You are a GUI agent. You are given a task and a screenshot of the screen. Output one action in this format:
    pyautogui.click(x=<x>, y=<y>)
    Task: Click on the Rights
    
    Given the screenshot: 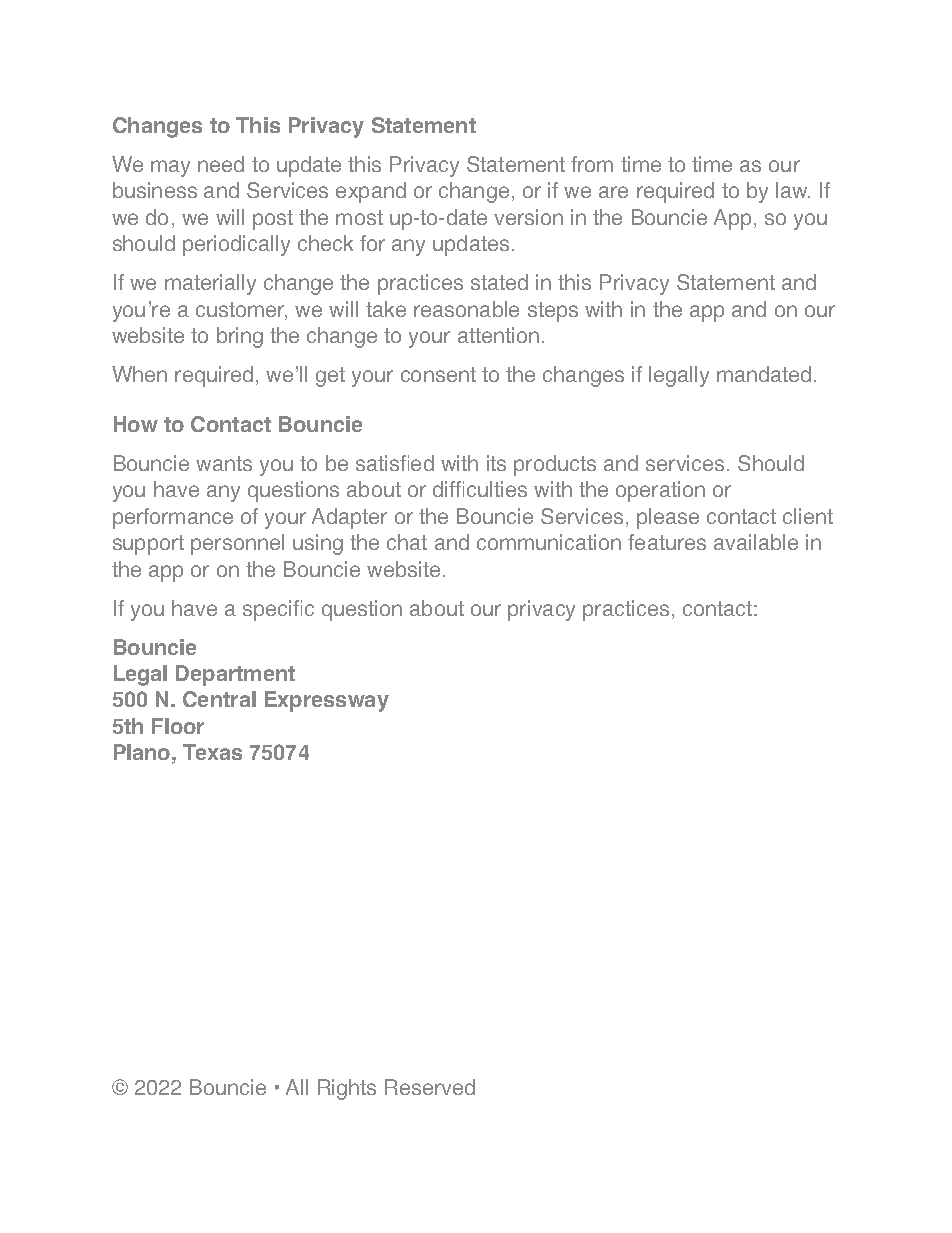 What is the action you would take?
    pyautogui.click(x=347, y=1089)
